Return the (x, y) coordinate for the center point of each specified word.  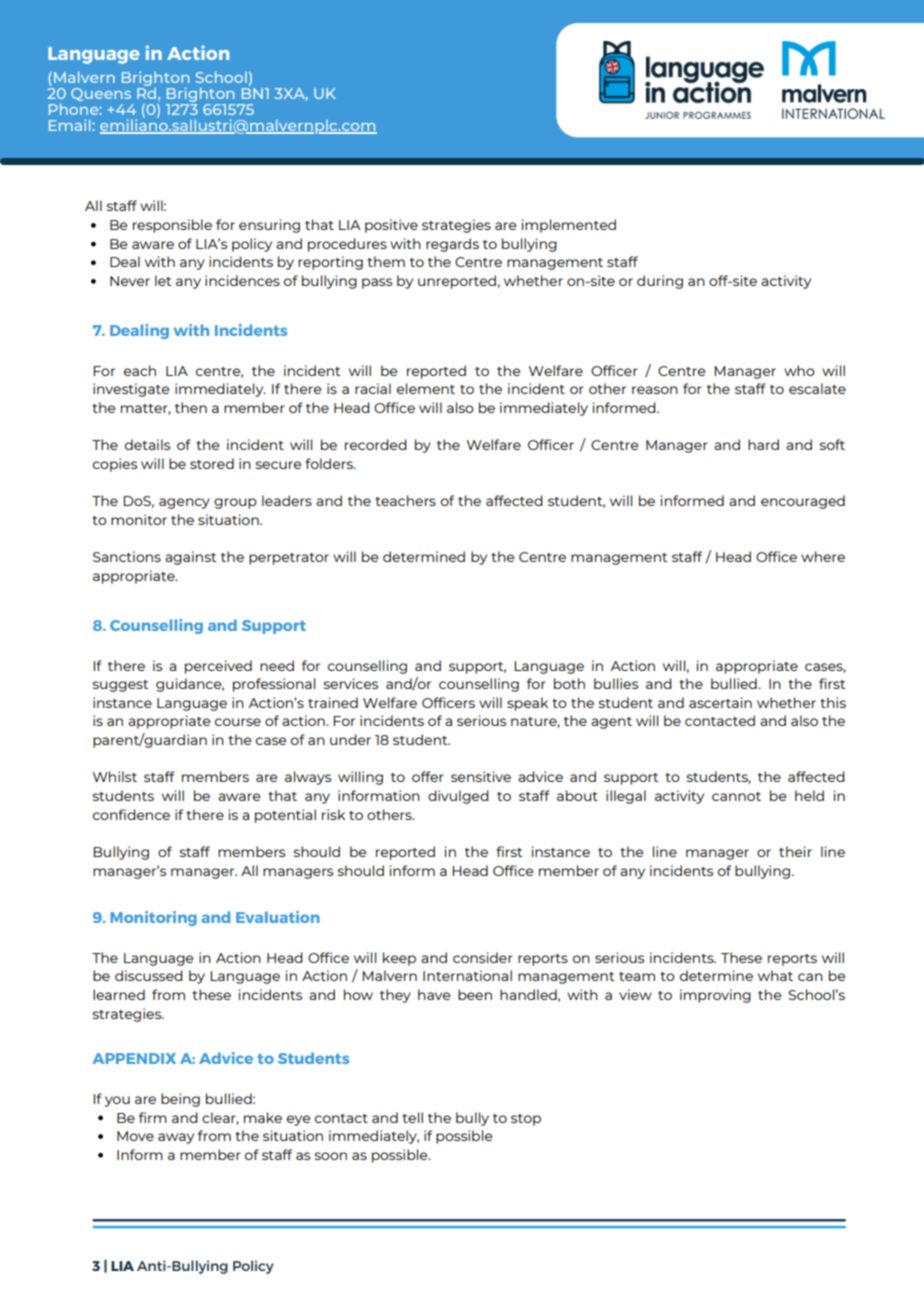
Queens (101, 94)
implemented (569, 226)
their (795, 851)
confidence (131, 814)
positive (391, 226)
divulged (458, 797)
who (799, 370)
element (426, 388)
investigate (131, 390)
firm (153, 1117)
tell (412, 1117)
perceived (218, 667)
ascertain (720, 702)
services (351, 683)
